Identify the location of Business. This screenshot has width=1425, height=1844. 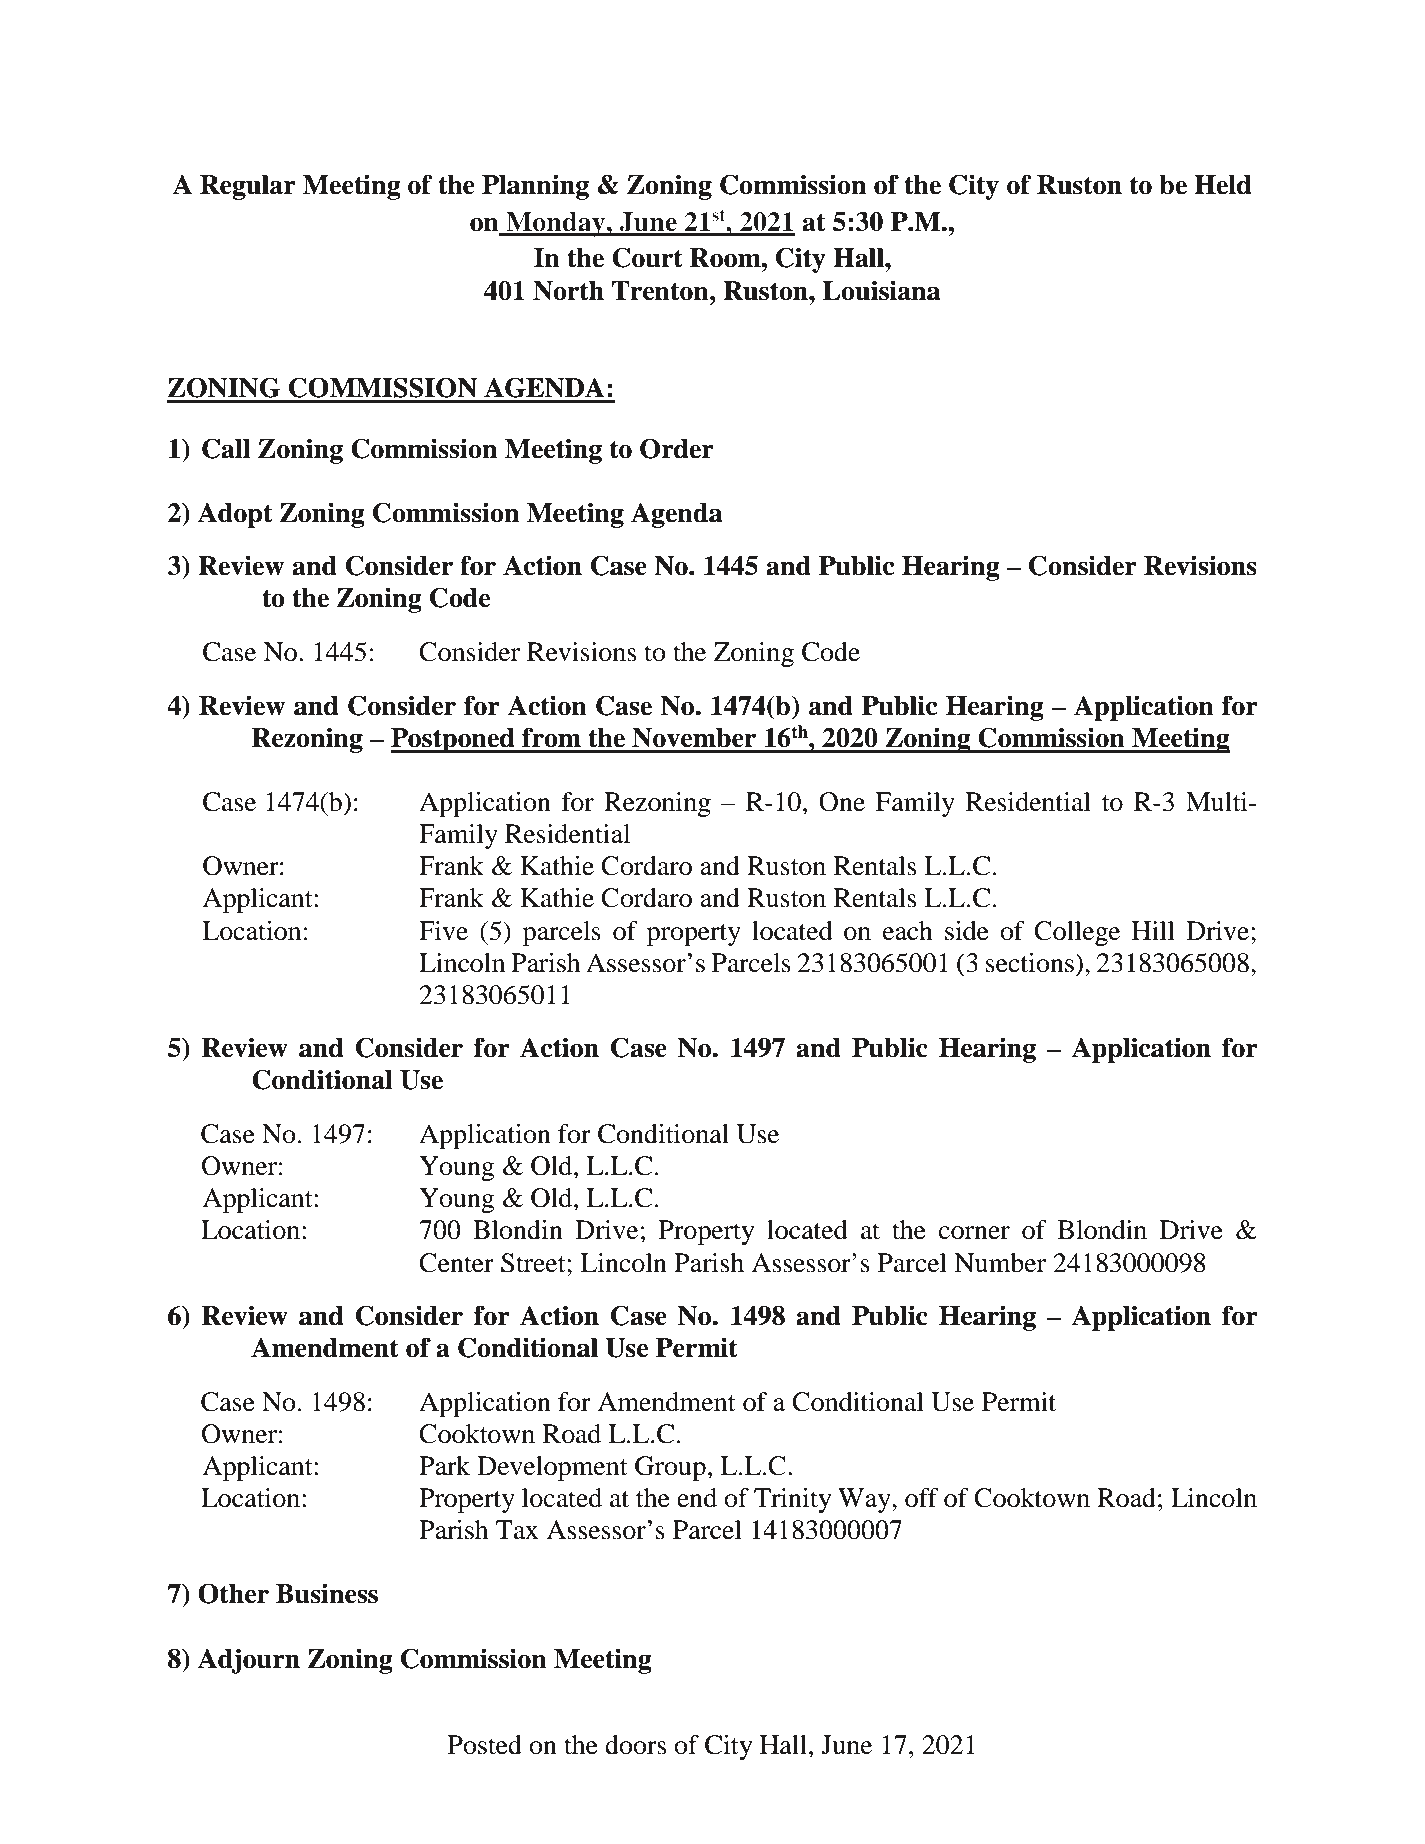
(327, 1593).
